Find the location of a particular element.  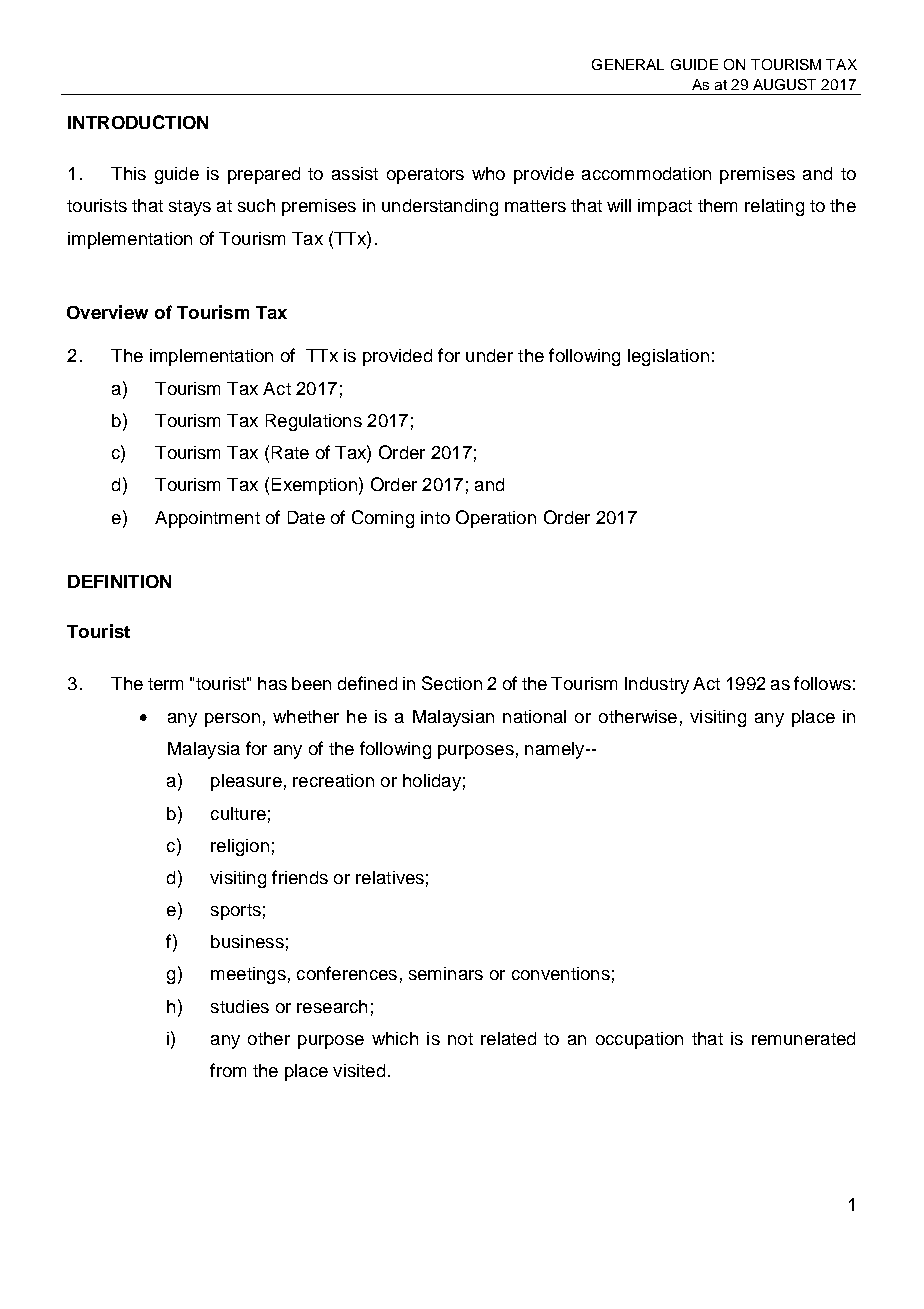

Appointment is located at coordinates (207, 519).
